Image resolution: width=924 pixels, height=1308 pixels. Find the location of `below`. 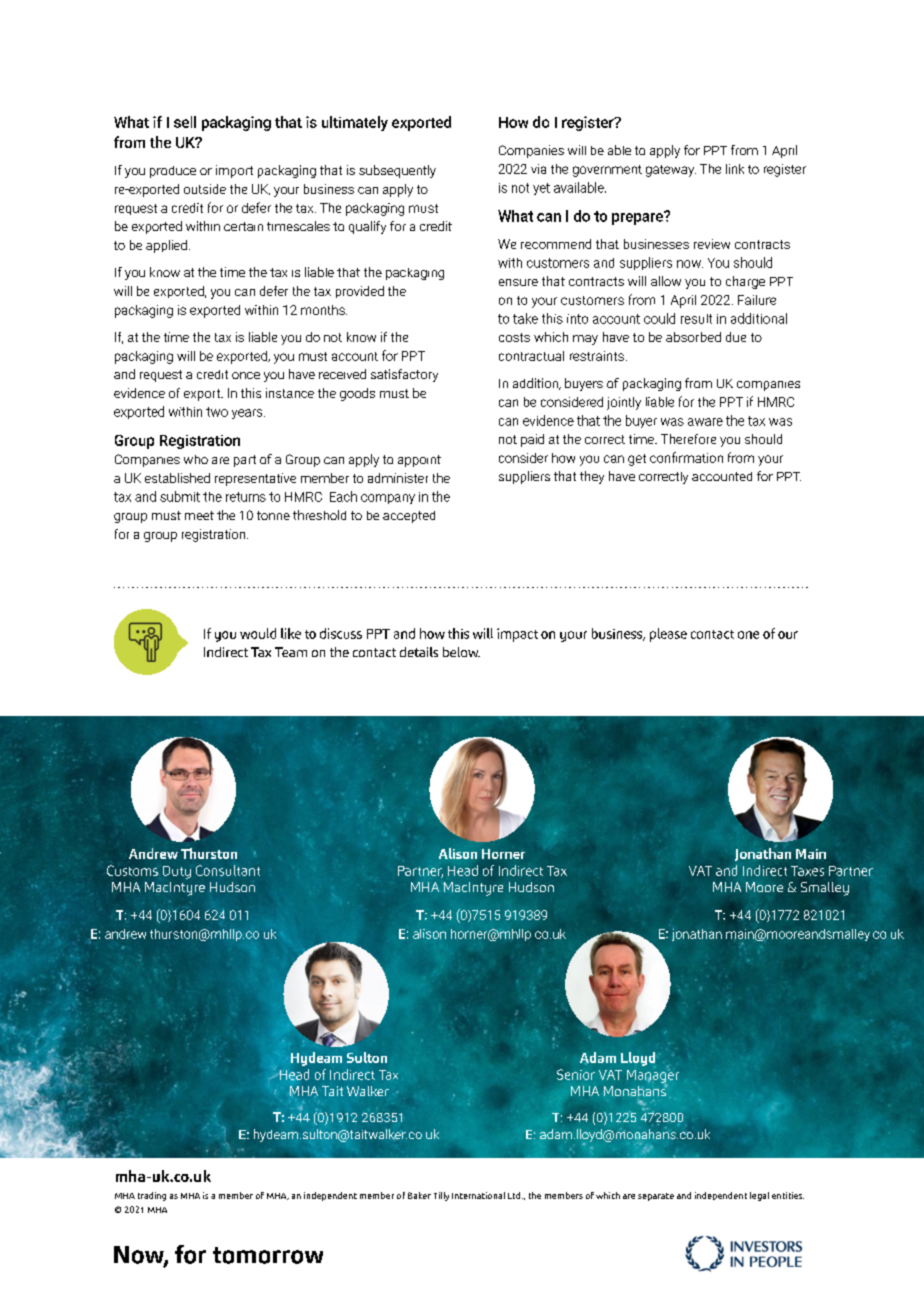

below is located at coordinates (461, 652).
